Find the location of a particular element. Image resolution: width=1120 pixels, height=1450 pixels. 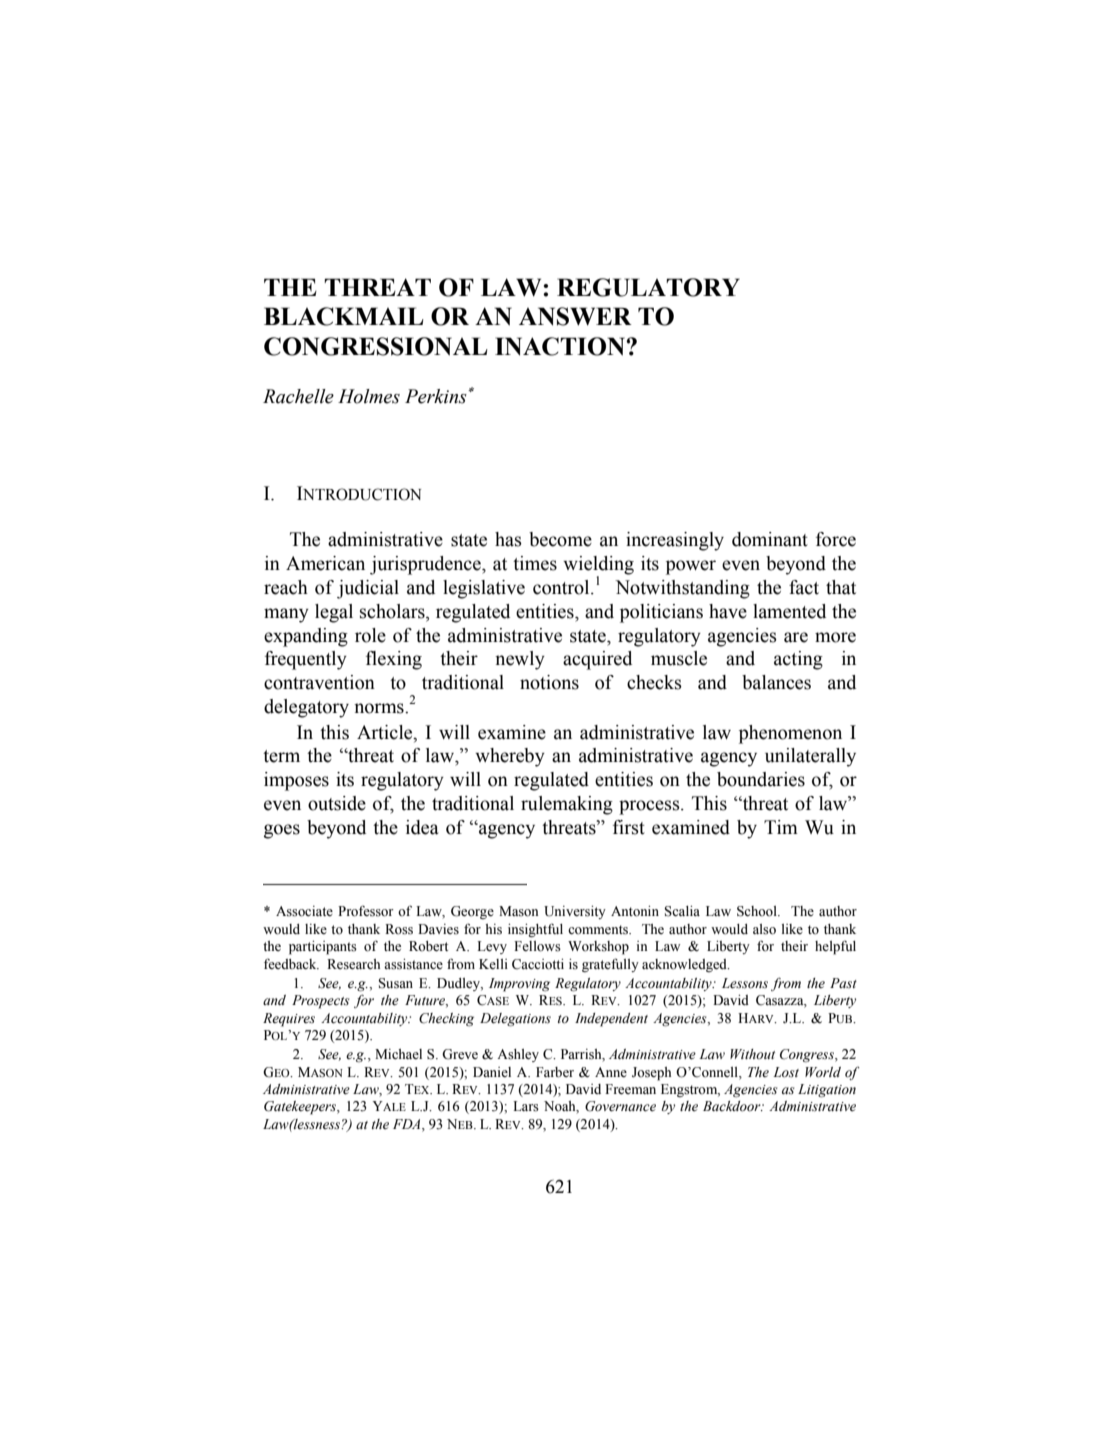

rulemaking is located at coordinates (567, 805).
